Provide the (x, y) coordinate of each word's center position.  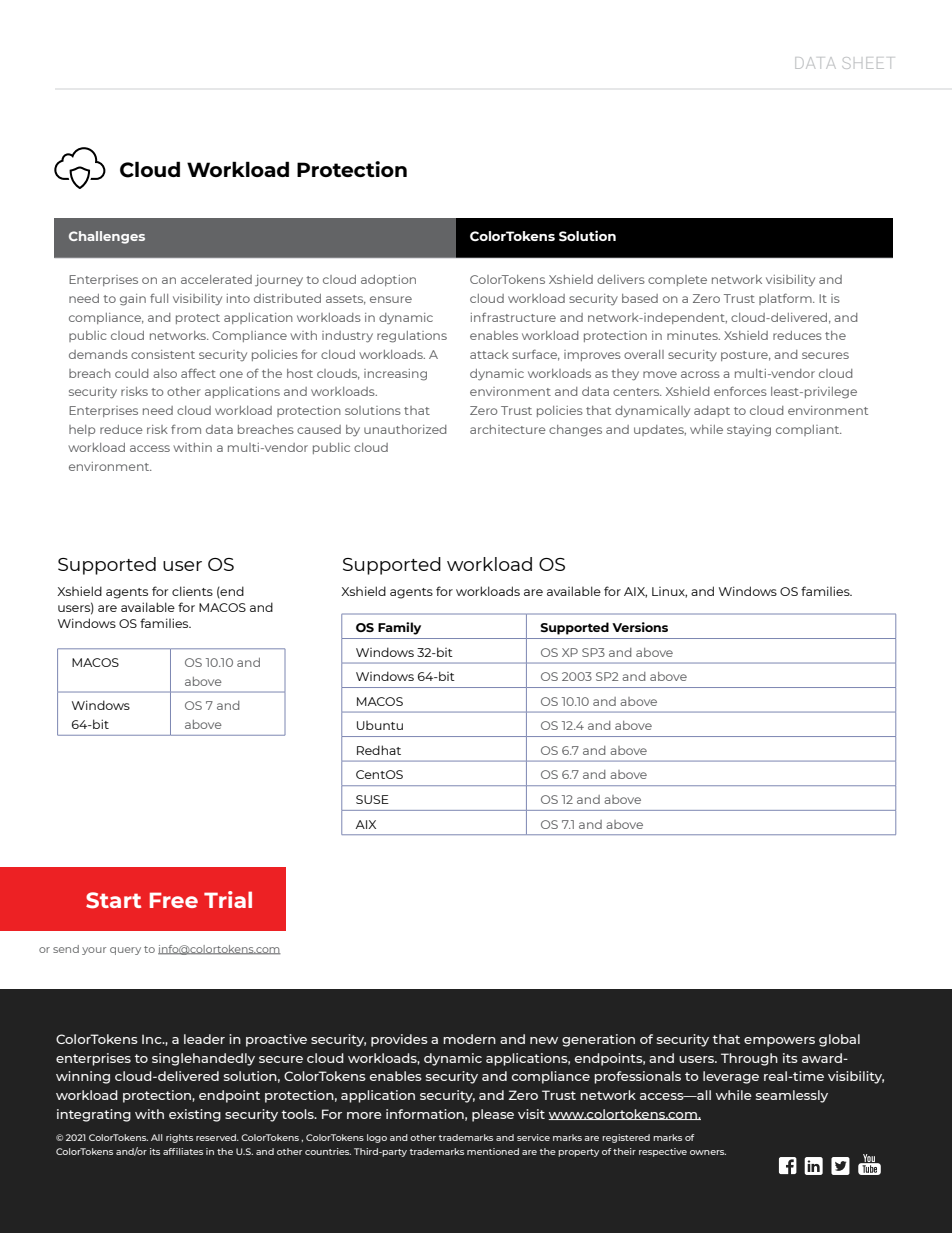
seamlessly (792, 1096)
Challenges (107, 237)
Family (399, 628)
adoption (388, 280)
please (493, 1115)
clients (192, 591)
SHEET (866, 63)
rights (179, 1138)
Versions (640, 627)
